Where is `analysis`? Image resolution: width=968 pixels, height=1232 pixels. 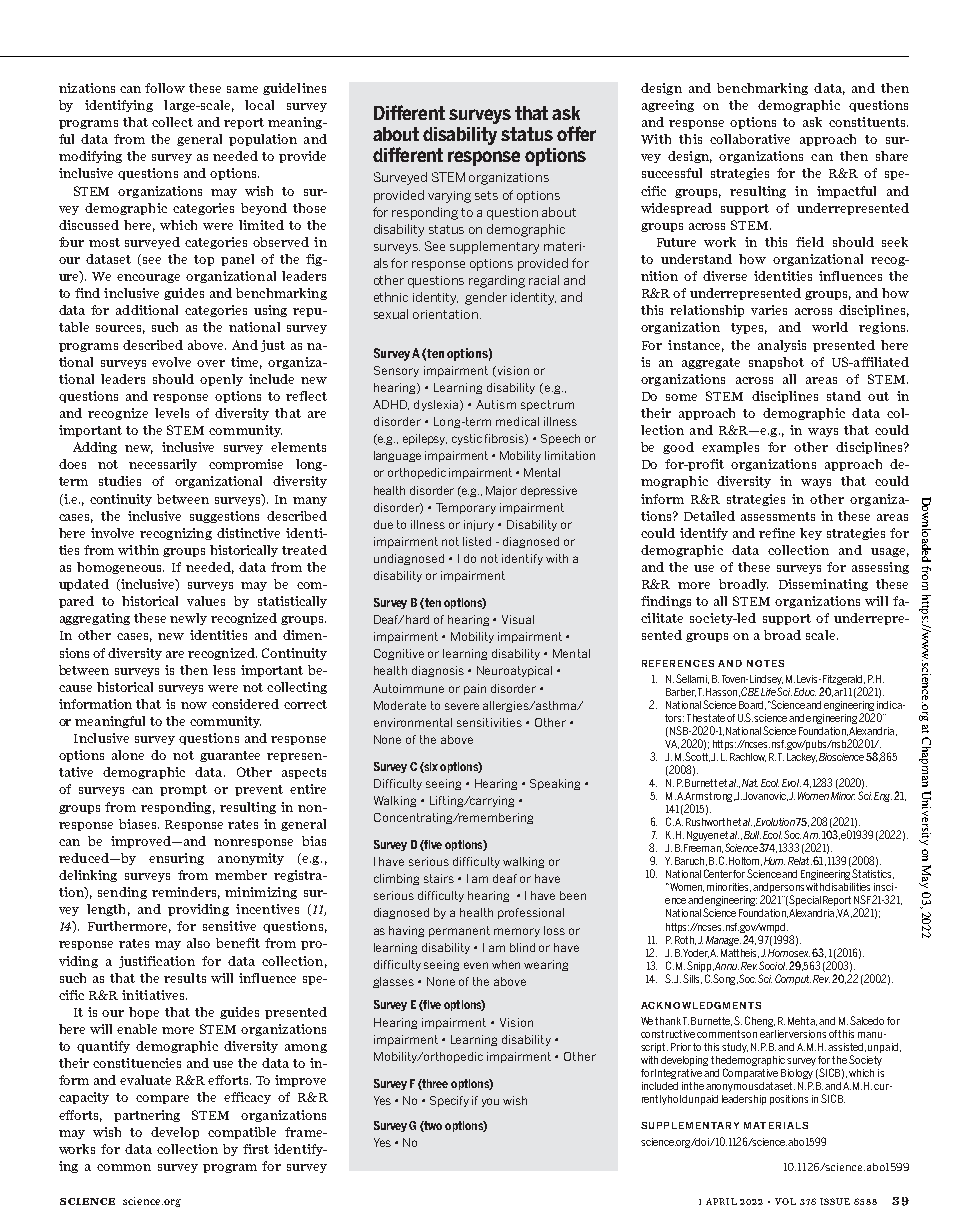 analysis is located at coordinates (782, 346).
